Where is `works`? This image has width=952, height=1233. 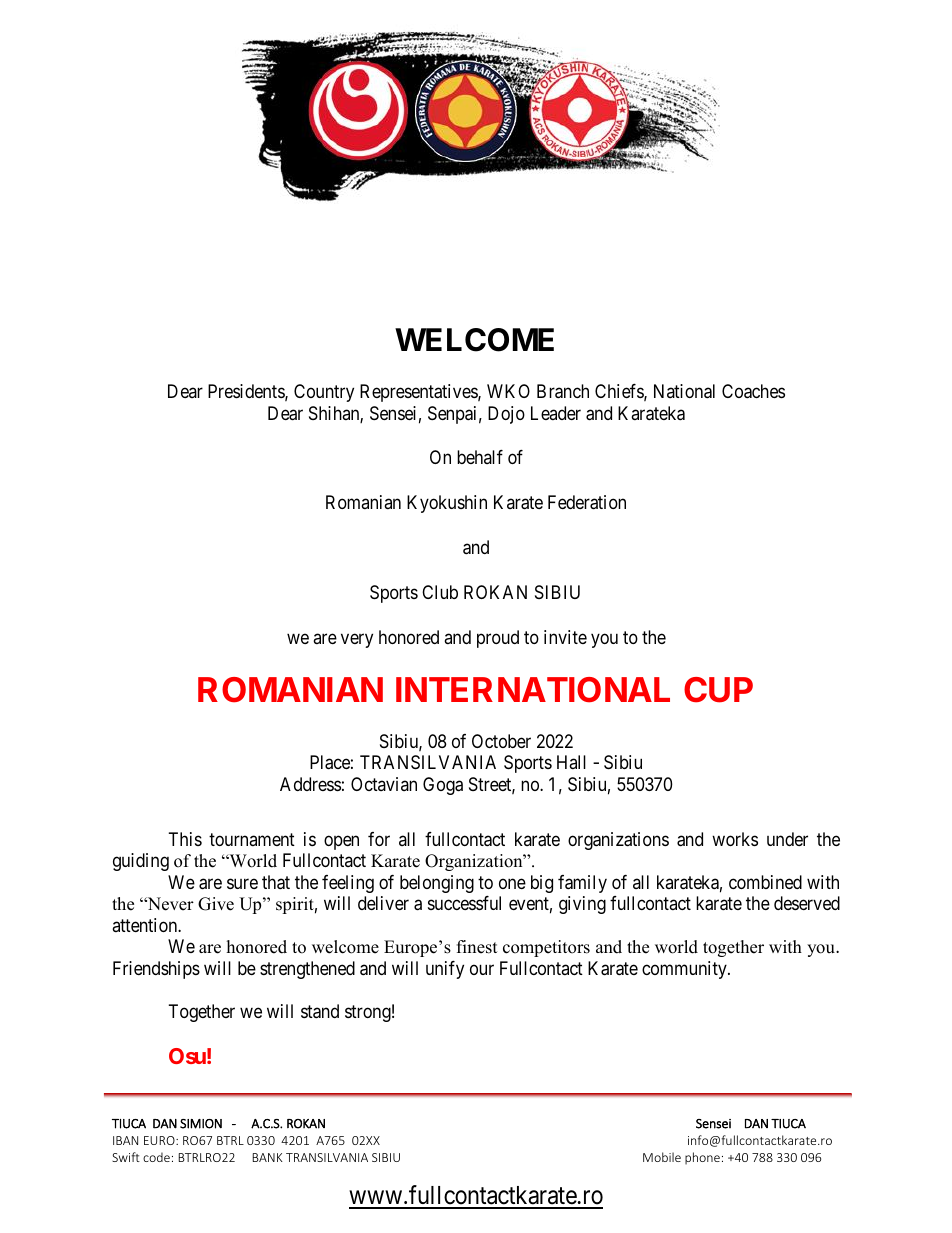 works is located at coordinates (735, 839).
